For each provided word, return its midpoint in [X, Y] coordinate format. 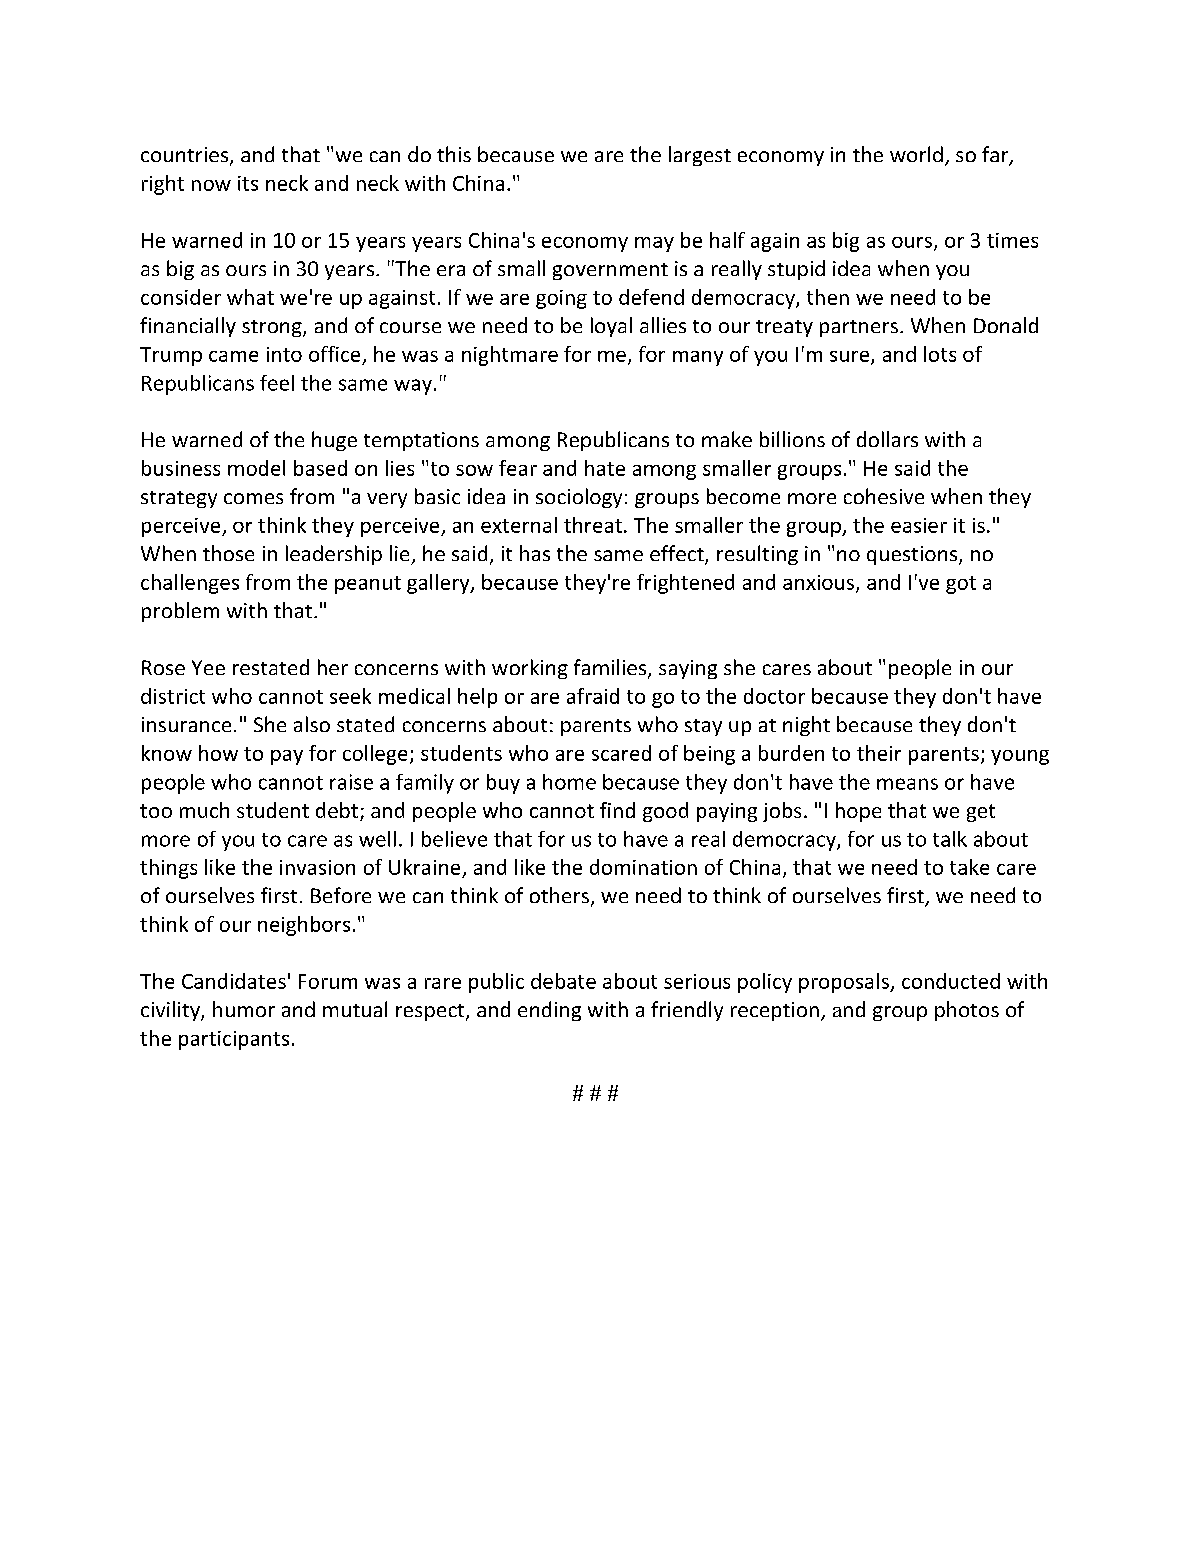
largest [700, 156]
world [916, 154]
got [961, 585]
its [248, 183]
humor [244, 1009]
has [535, 553]
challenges [190, 584]
